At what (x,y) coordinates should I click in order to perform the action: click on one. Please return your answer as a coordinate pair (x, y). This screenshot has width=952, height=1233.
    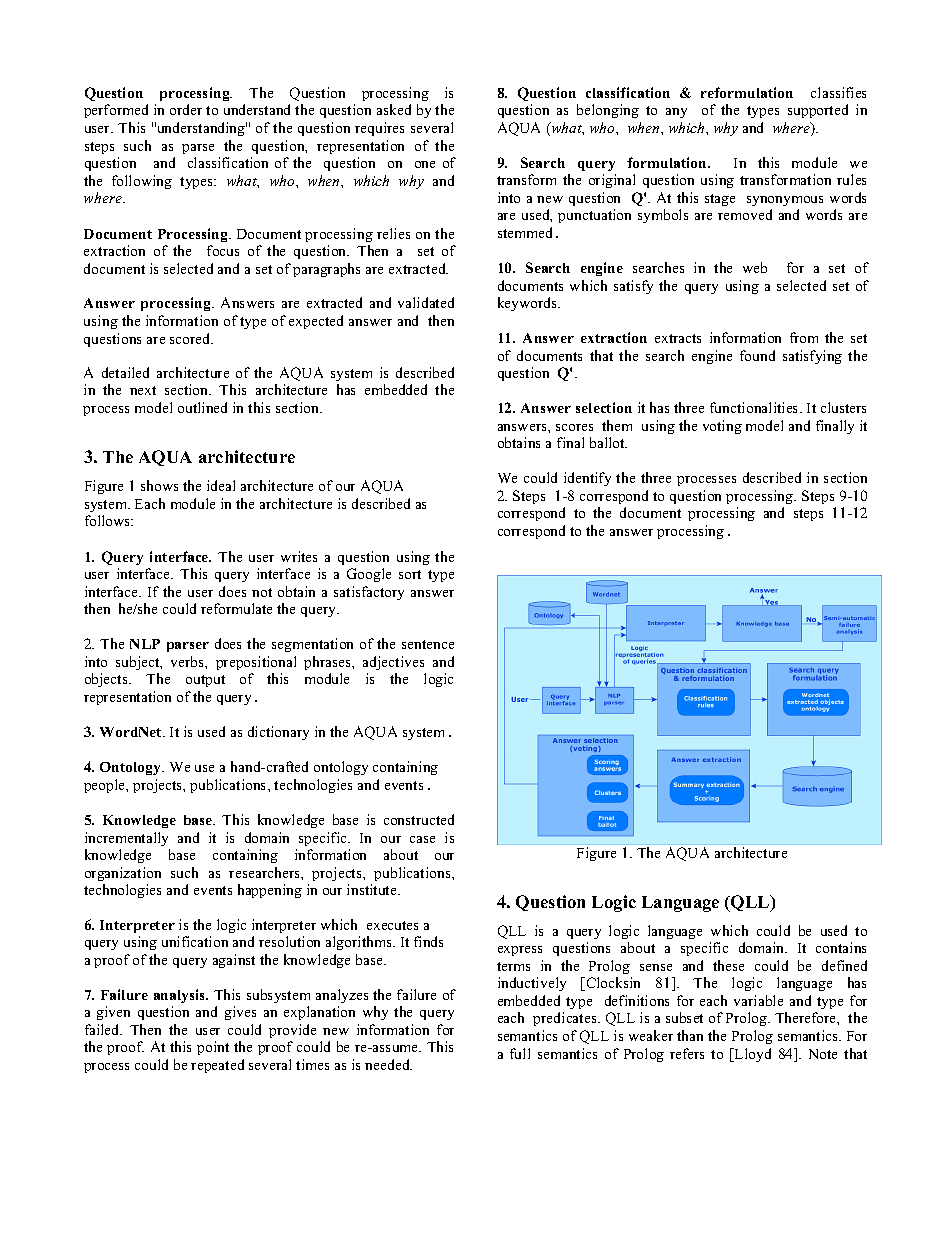
    Looking at the image, I should click on (425, 164).
